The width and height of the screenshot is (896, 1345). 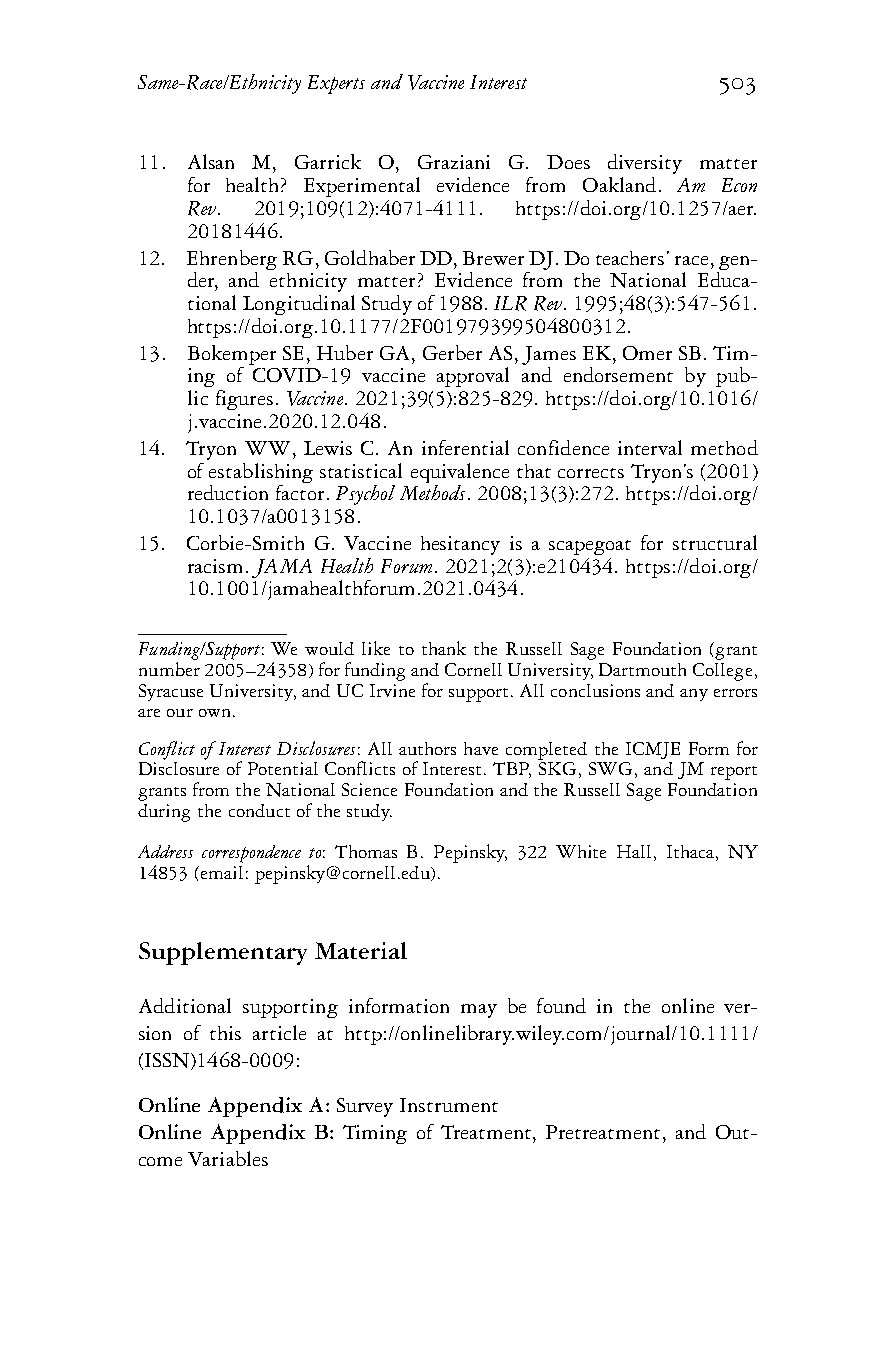 I want to click on Instrument, so click(x=449, y=1105).
